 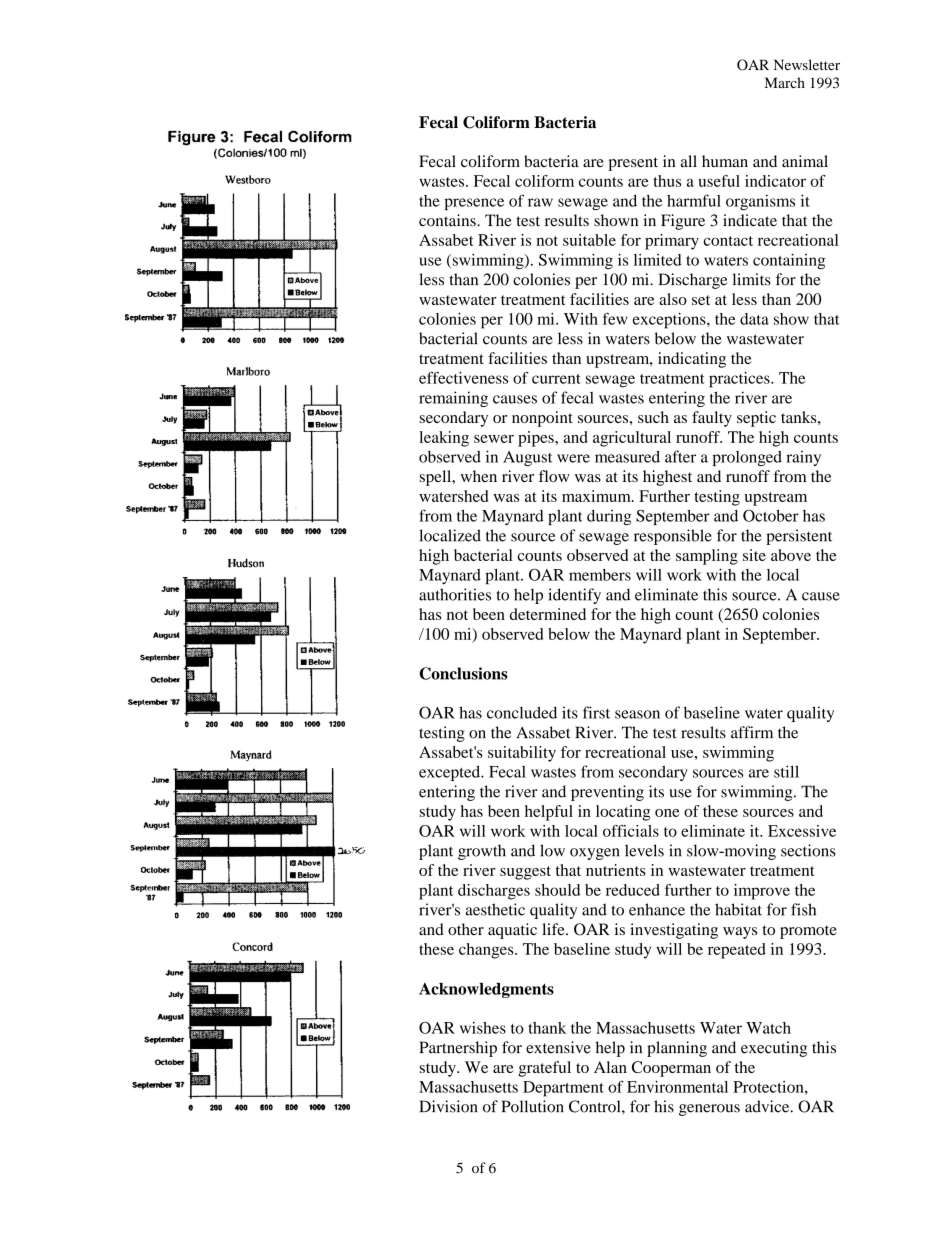 I want to click on present, so click(x=633, y=164).
